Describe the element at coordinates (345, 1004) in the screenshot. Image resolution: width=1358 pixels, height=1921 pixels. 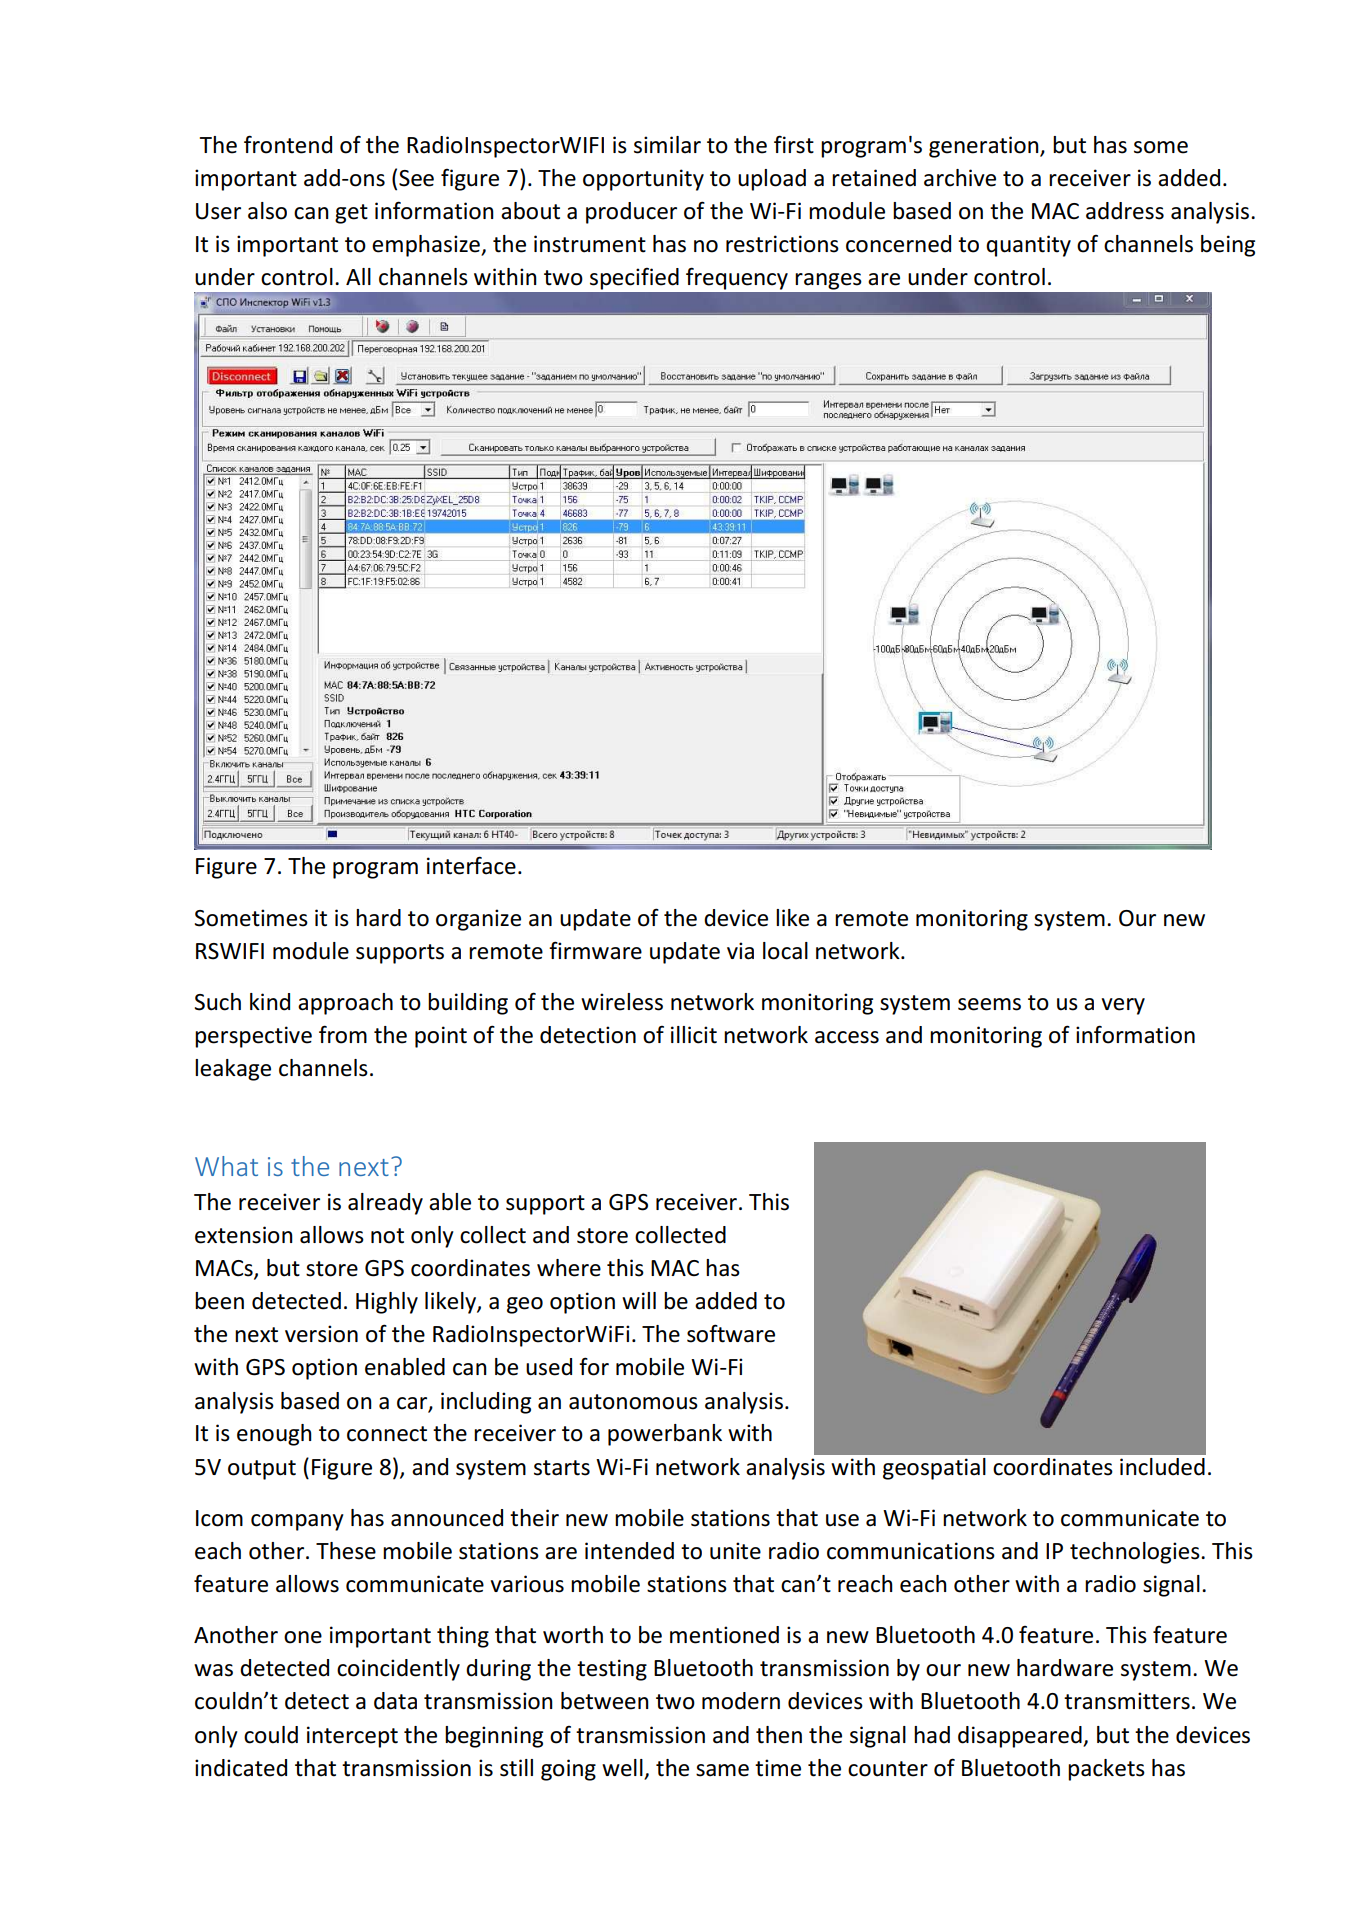
I see `approach` at that location.
